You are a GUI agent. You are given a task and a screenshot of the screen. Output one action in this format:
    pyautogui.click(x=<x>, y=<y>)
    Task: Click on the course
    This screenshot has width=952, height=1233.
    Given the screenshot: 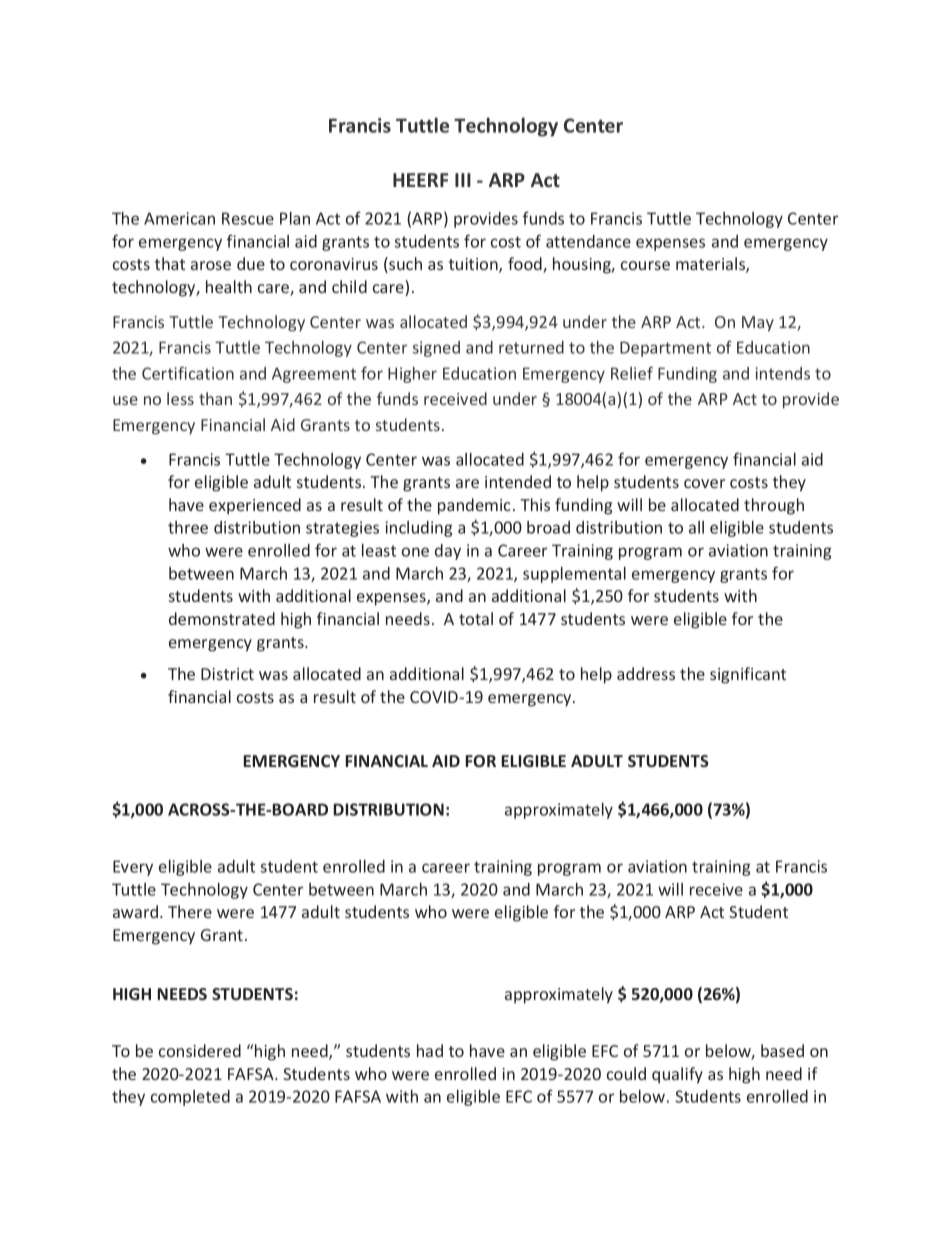 What is the action you would take?
    pyautogui.click(x=645, y=265)
